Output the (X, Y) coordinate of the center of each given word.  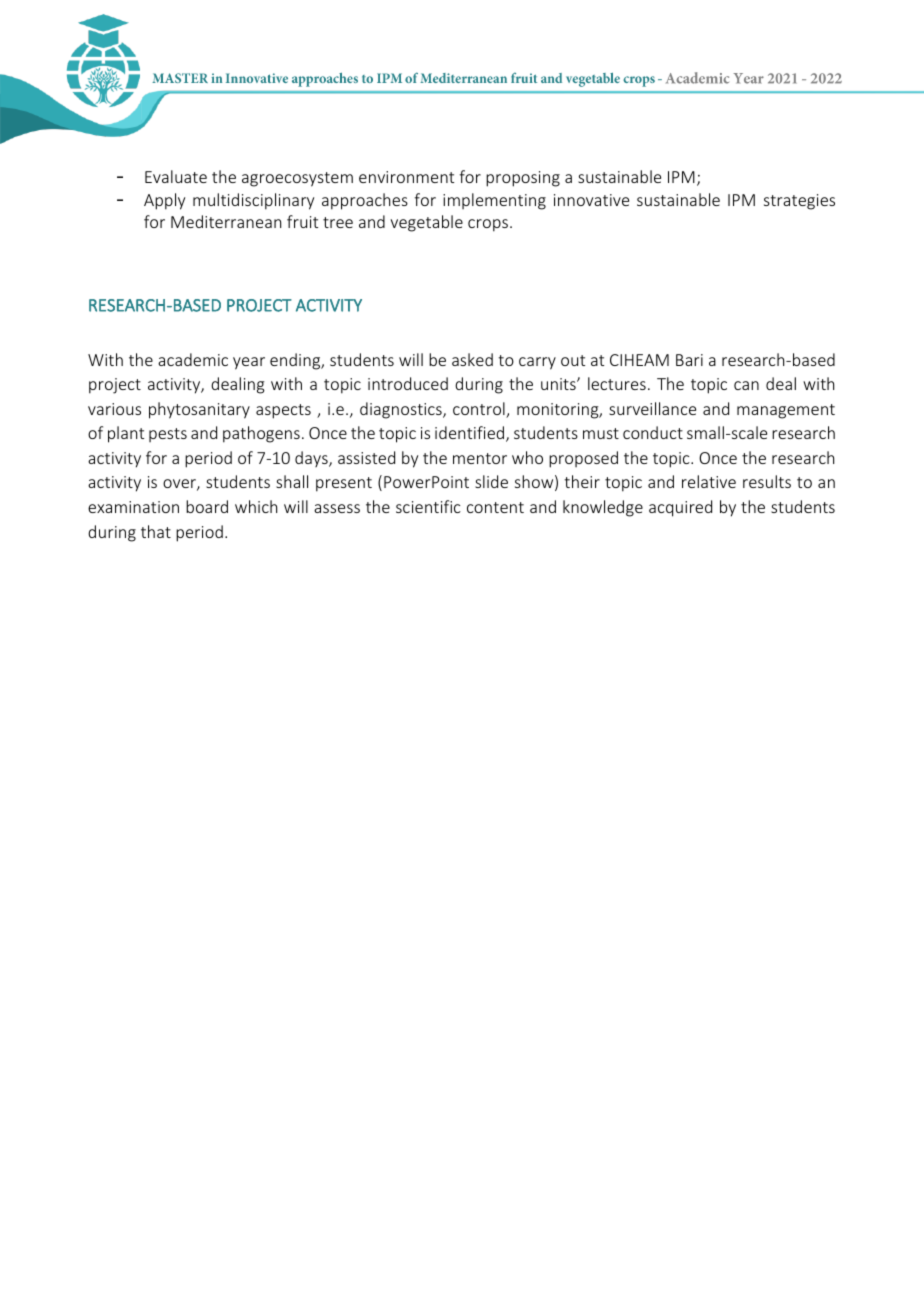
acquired (680, 508)
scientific (428, 506)
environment (406, 177)
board (207, 506)
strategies (799, 202)
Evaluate (176, 176)
